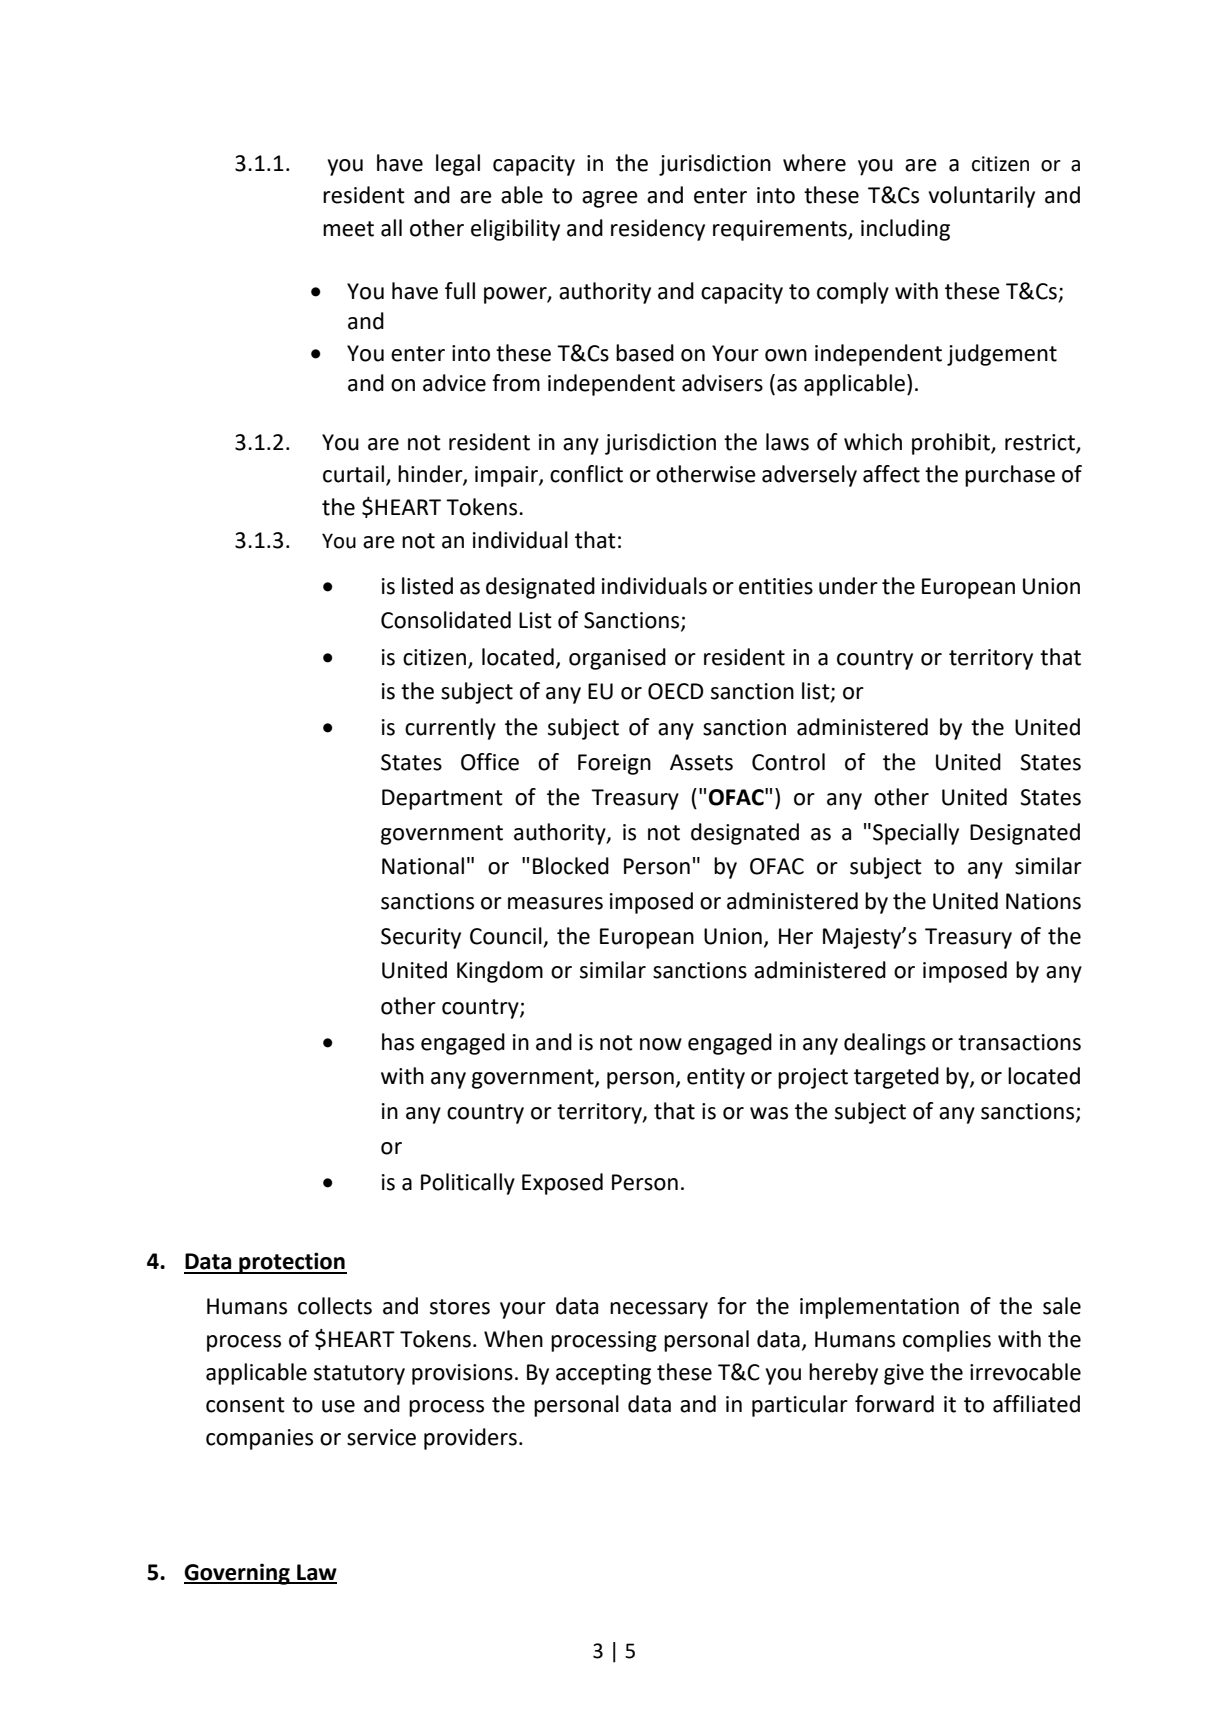 The height and width of the image is (1736, 1227). I want to click on residency, so click(658, 230).
